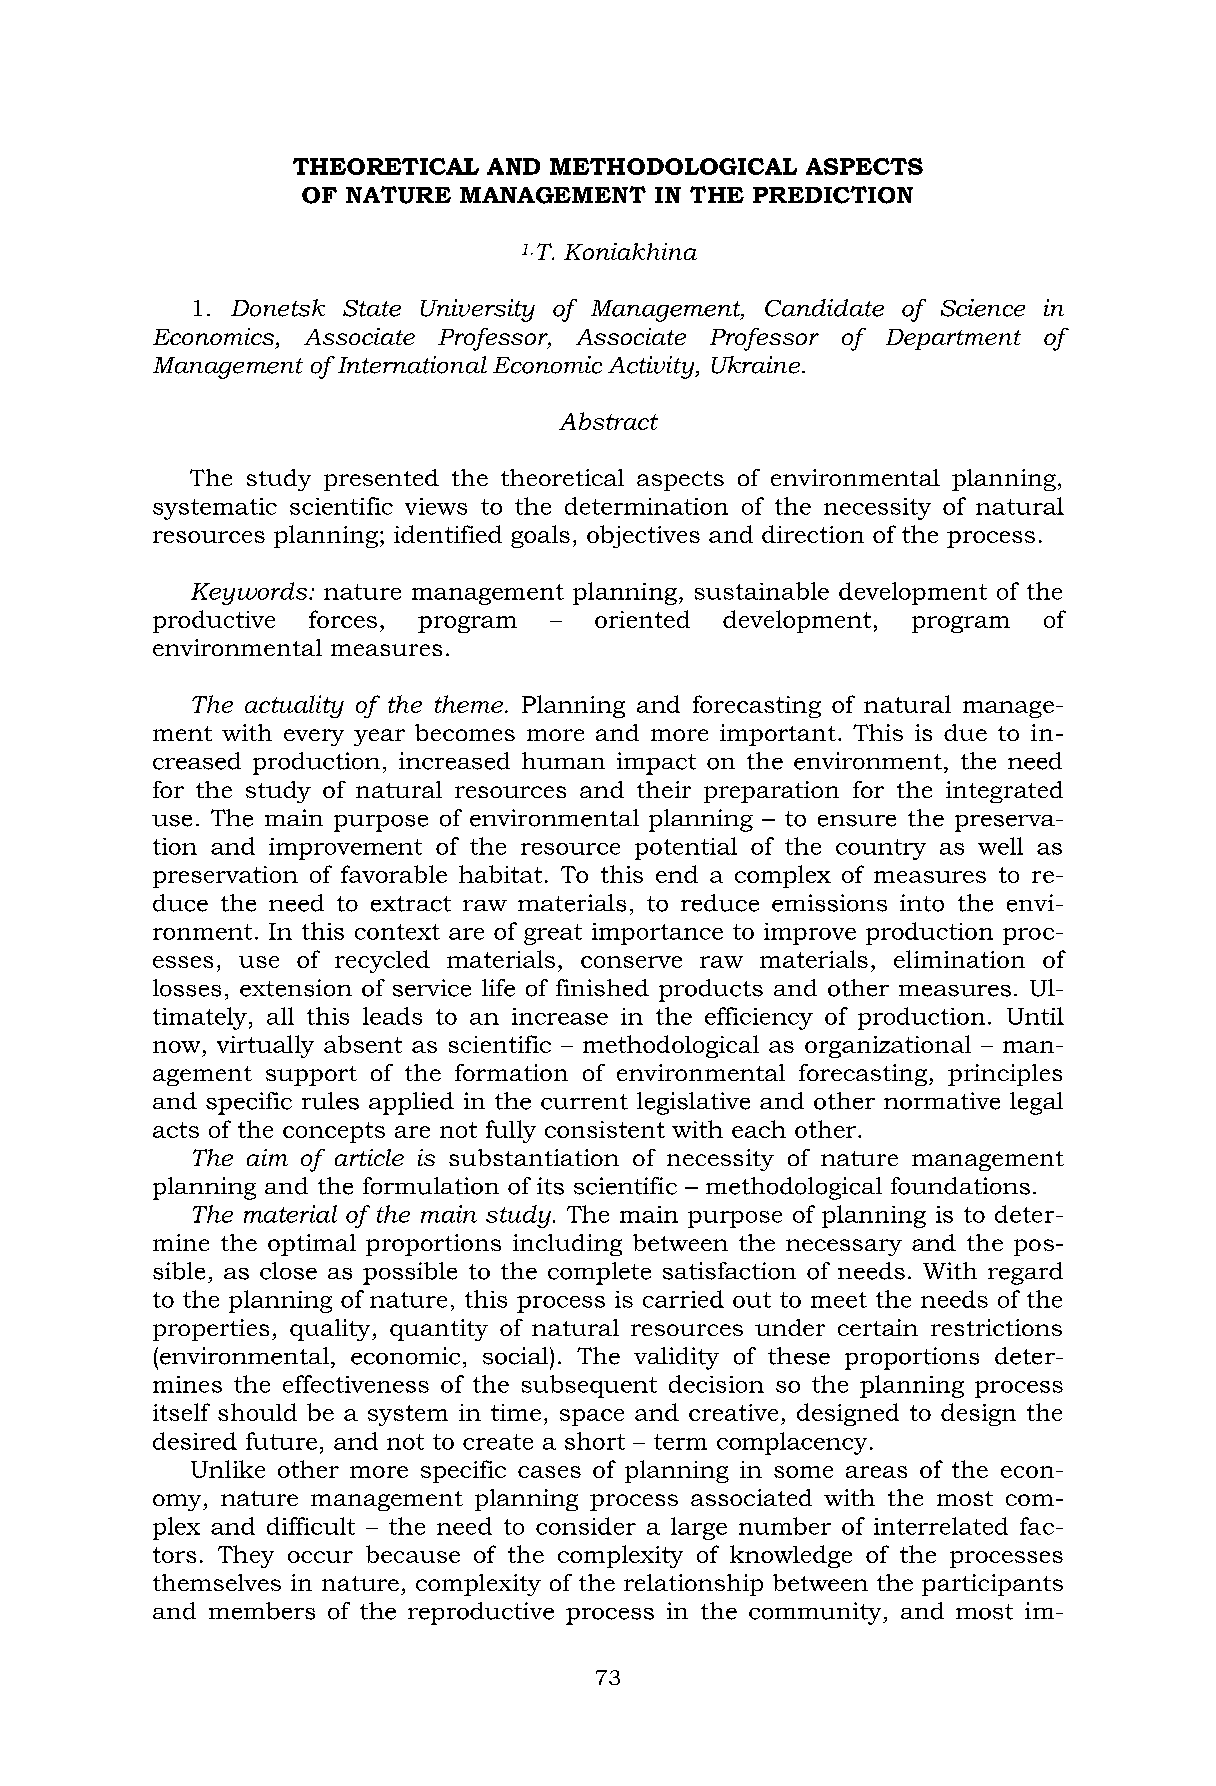 The width and height of the document is (1216, 1786). Describe the element at coordinates (992, 1585) in the document. I see `participants` at that location.
